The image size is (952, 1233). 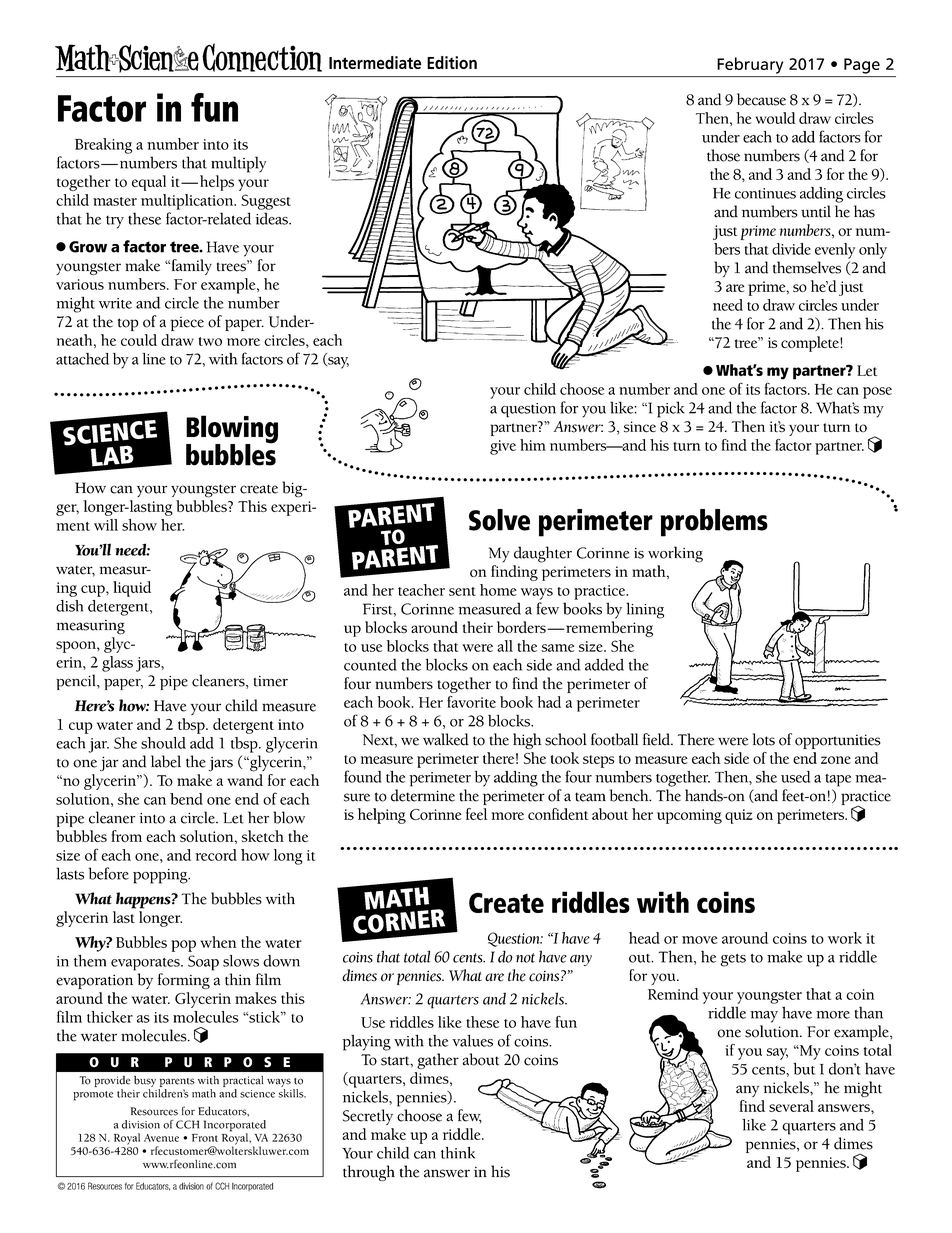 I want to click on give, so click(x=503, y=447).
